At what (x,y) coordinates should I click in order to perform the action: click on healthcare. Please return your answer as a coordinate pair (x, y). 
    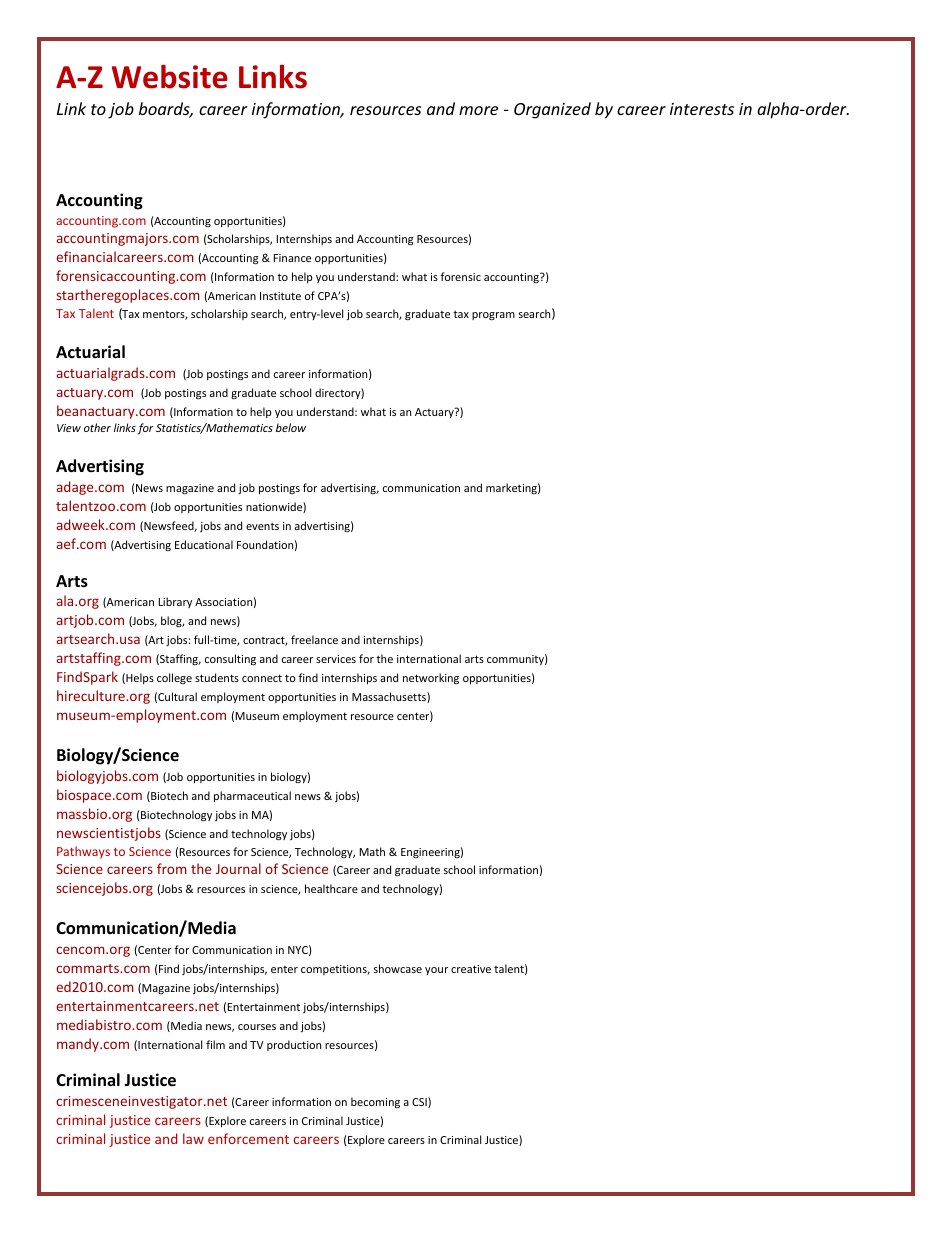
    Looking at the image, I should click on (331, 888).
